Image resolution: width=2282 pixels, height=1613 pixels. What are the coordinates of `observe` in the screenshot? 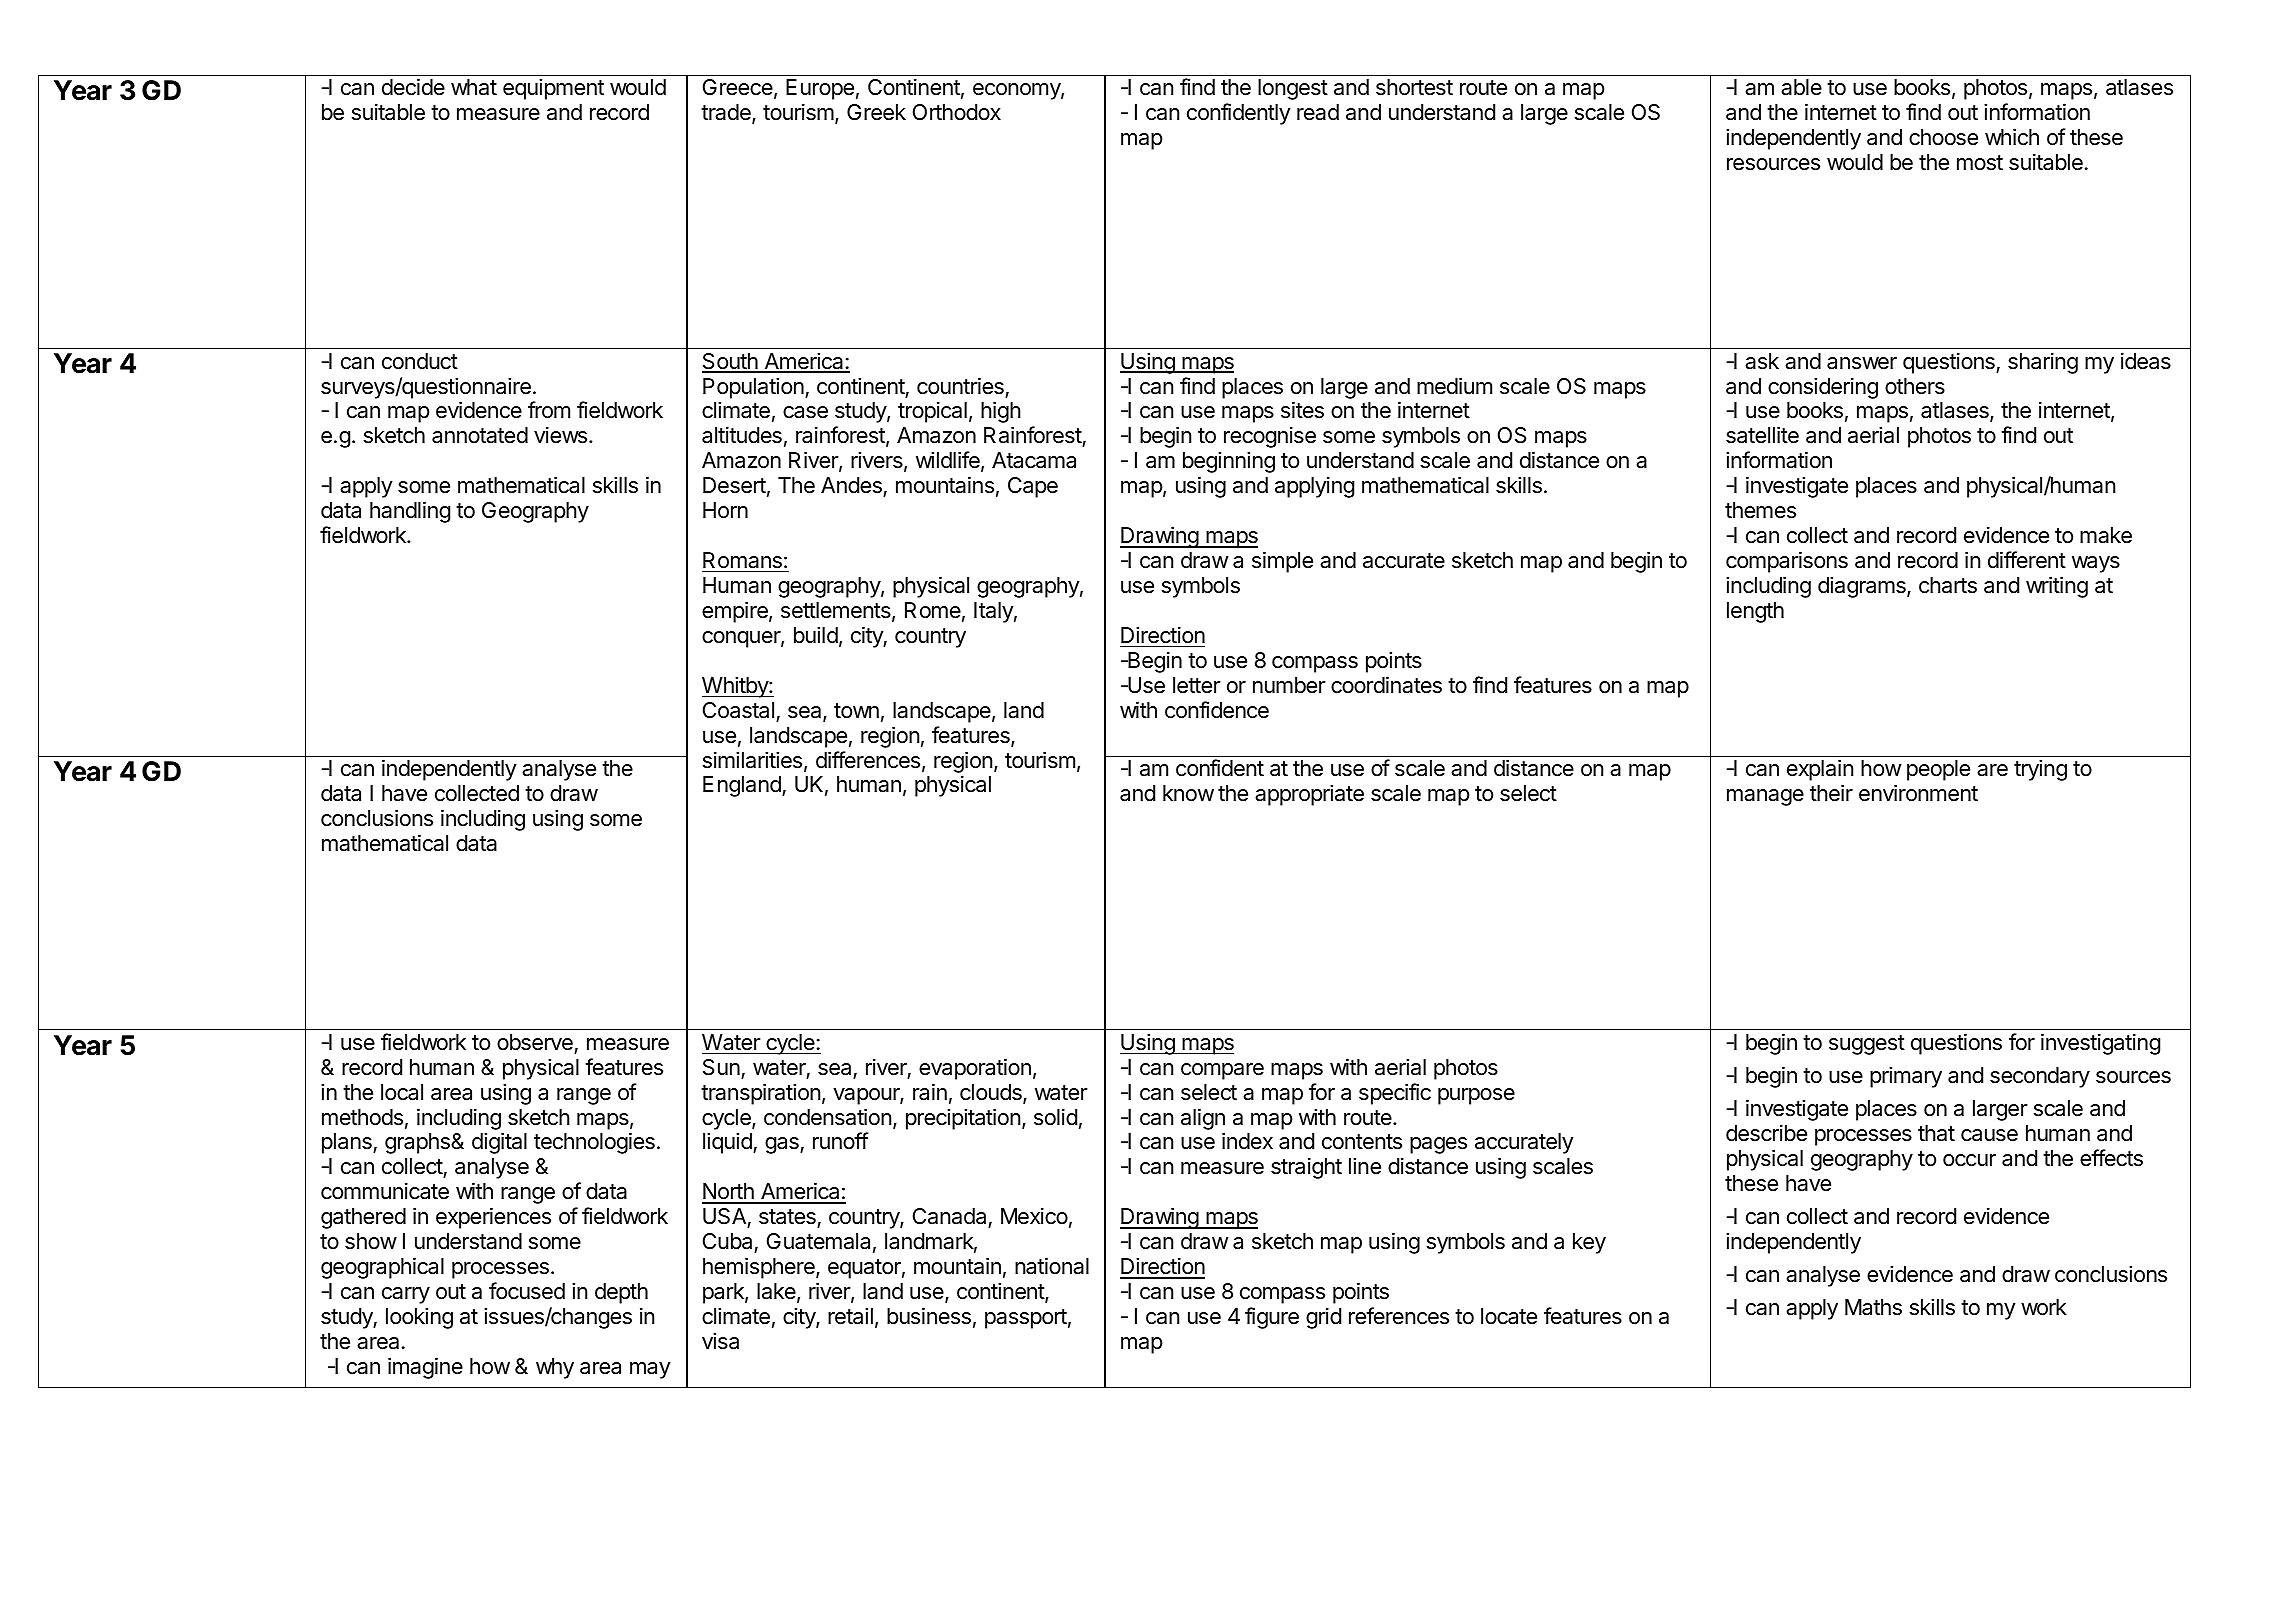 It's located at (535, 1042).
